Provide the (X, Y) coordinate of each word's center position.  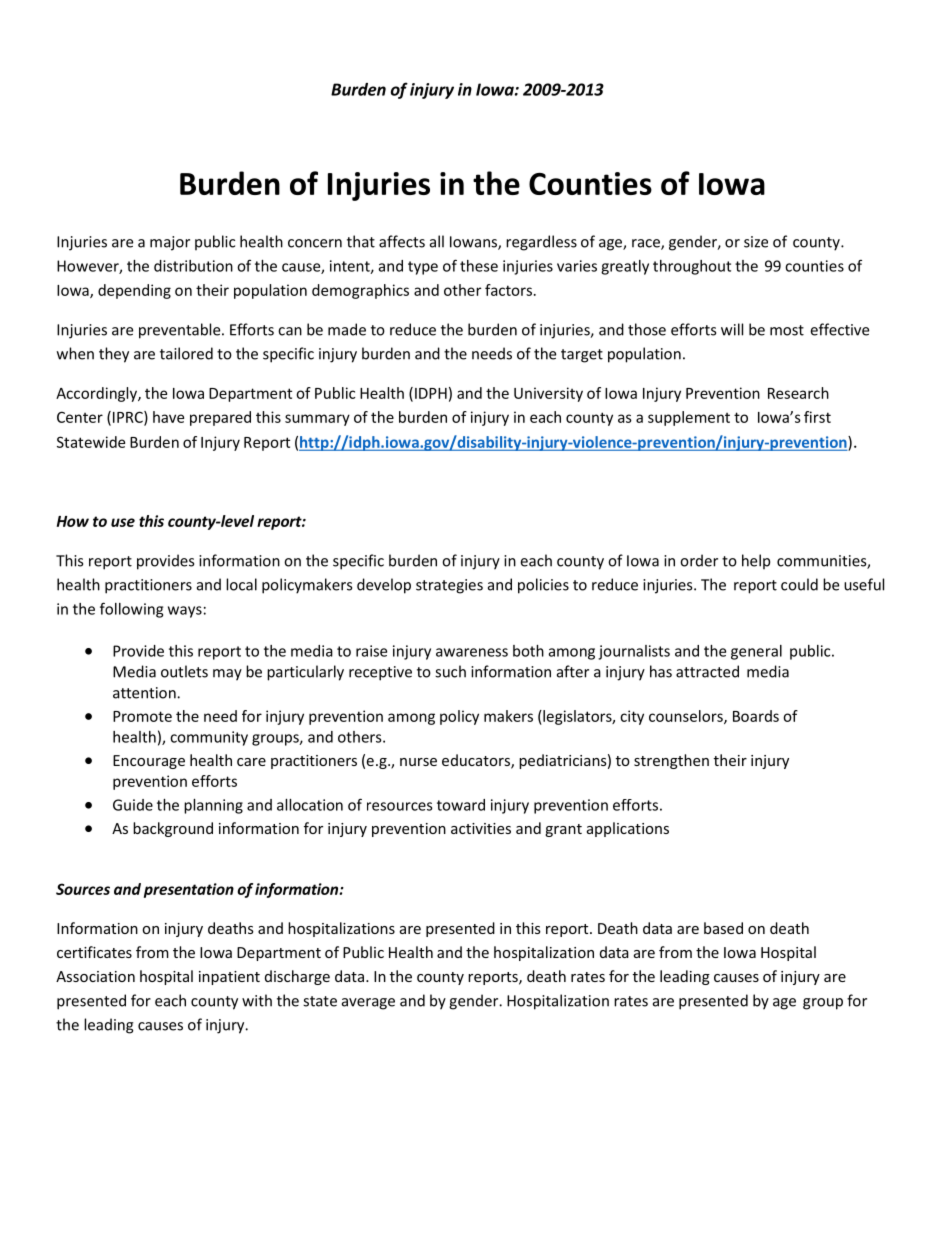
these (479, 266)
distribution (193, 266)
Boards (756, 716)
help (756, 562)
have (168, 417)
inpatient (229, 978)
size (756, 242)
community (209, 738)
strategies (449, 586)
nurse (418, 762)
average (368, 1004)
